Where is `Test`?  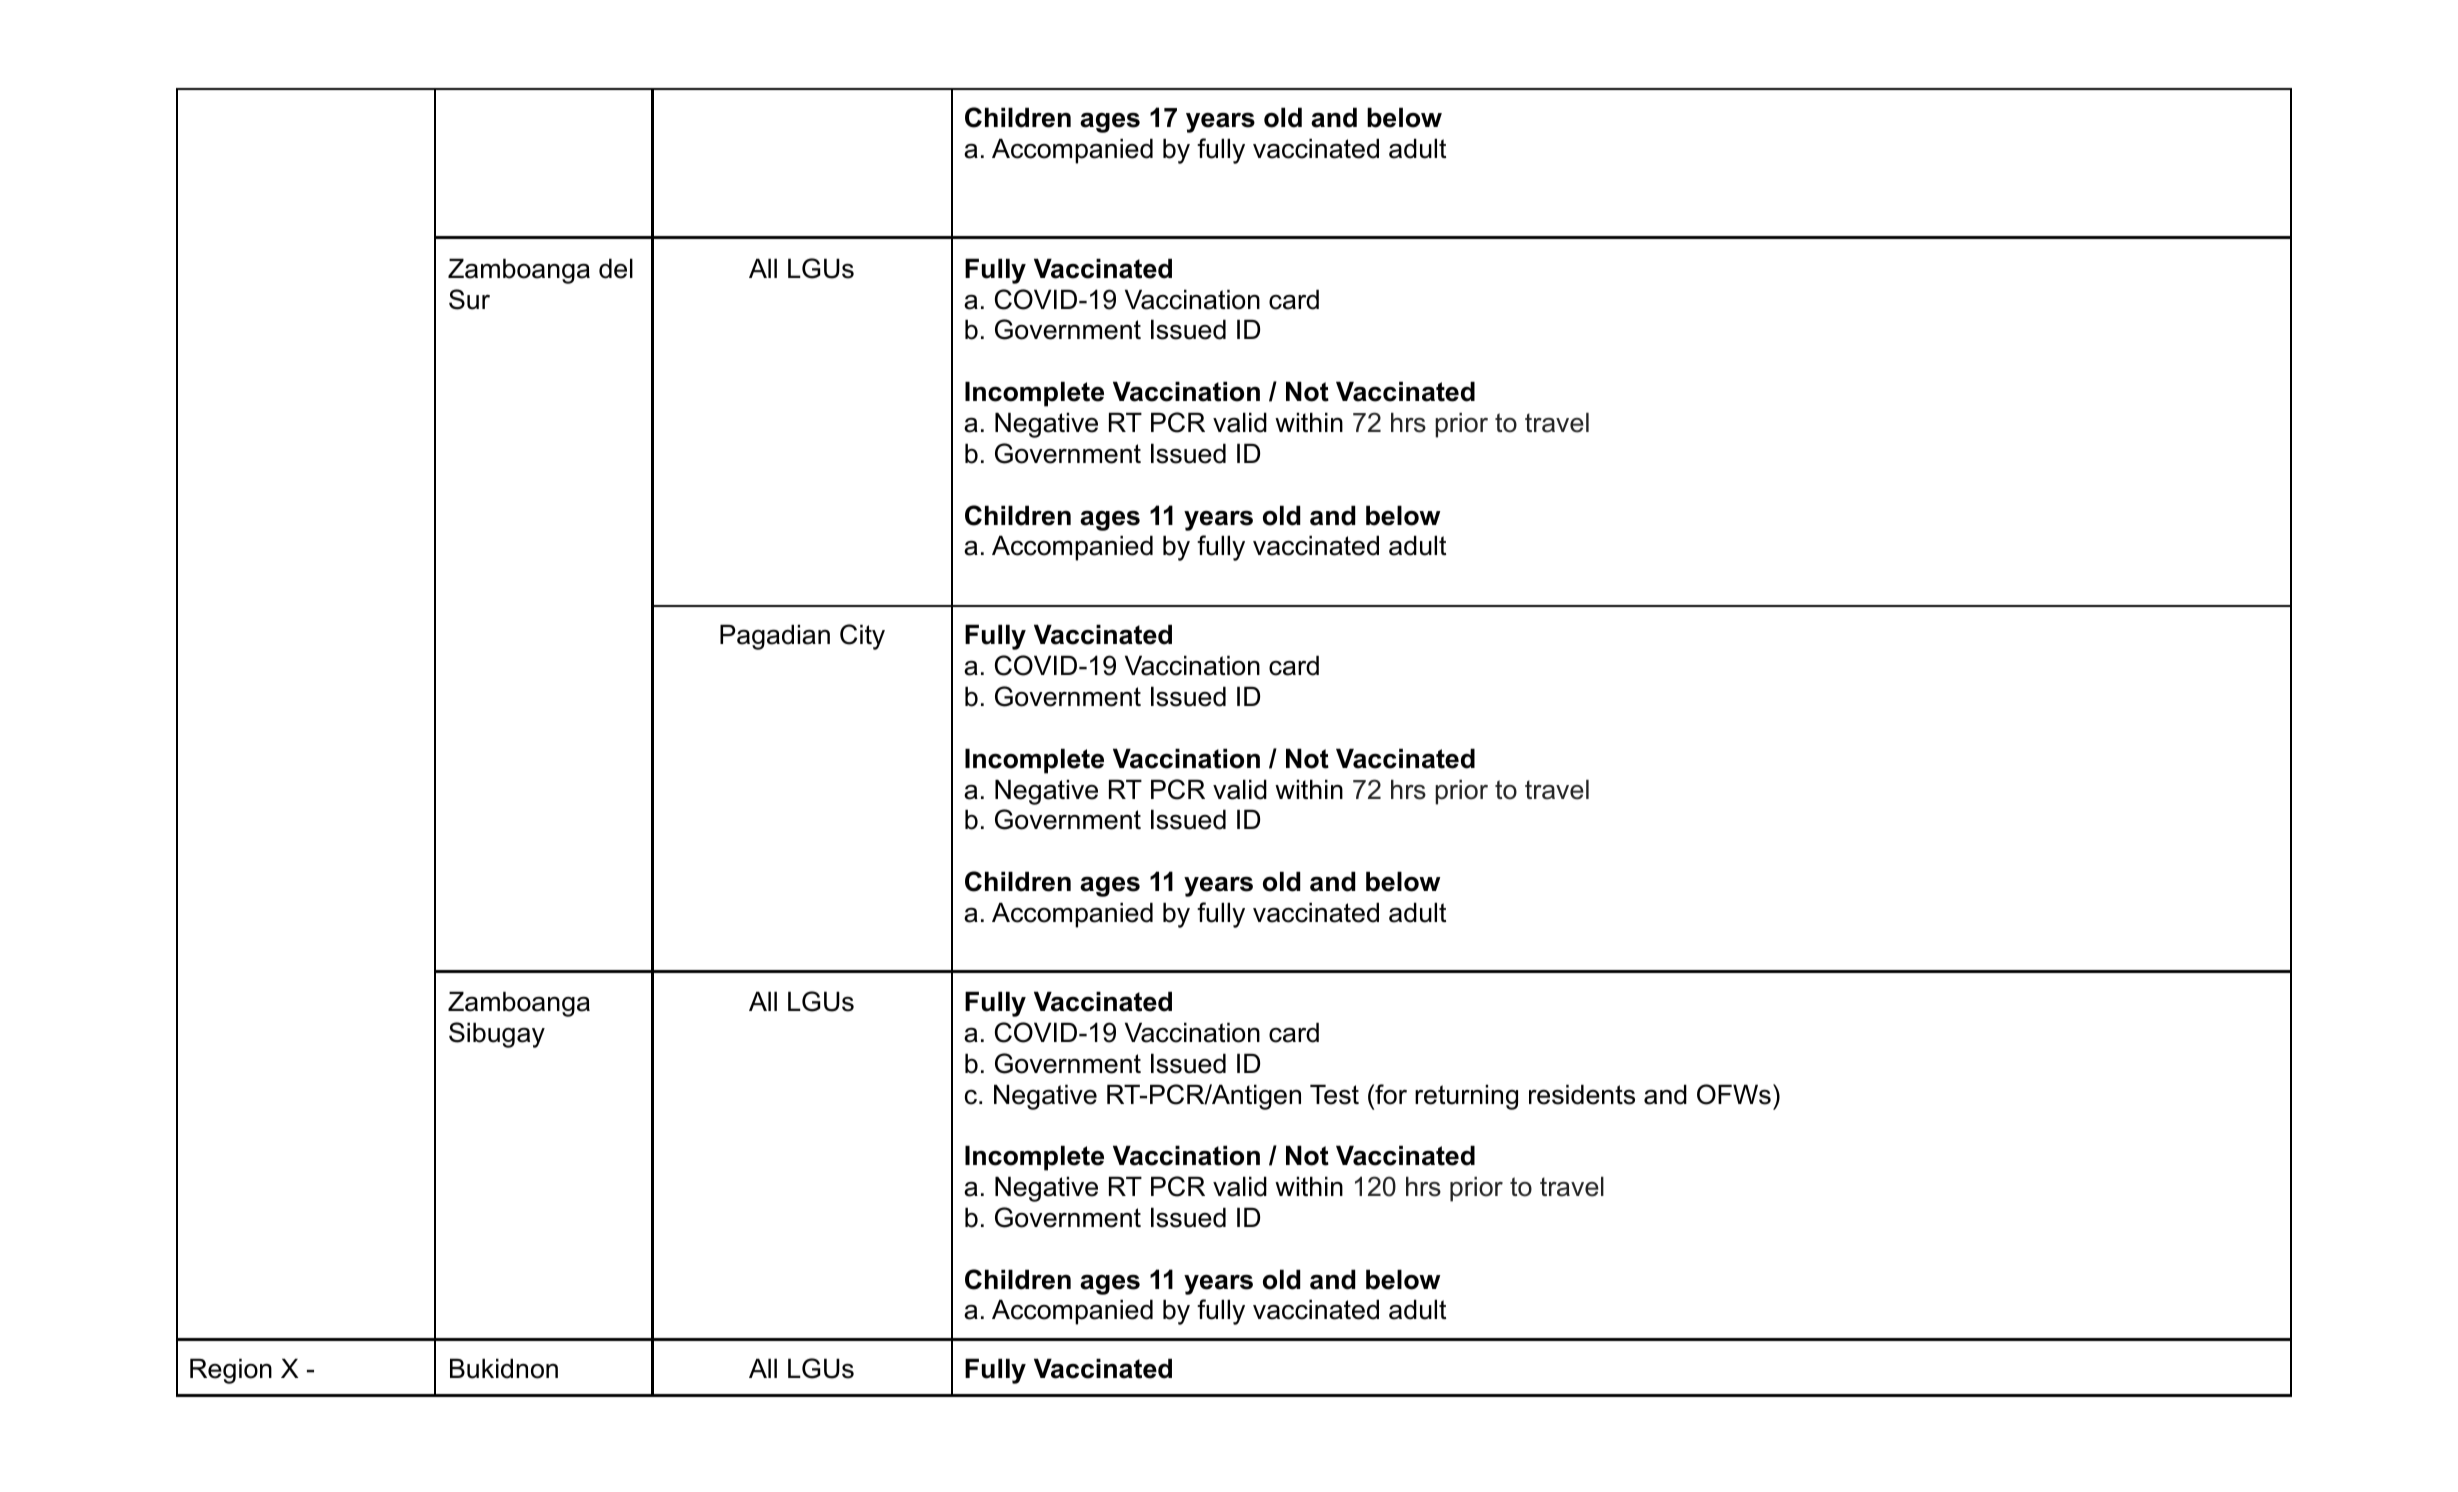
Test is located at coordinates (1334, 1094).
